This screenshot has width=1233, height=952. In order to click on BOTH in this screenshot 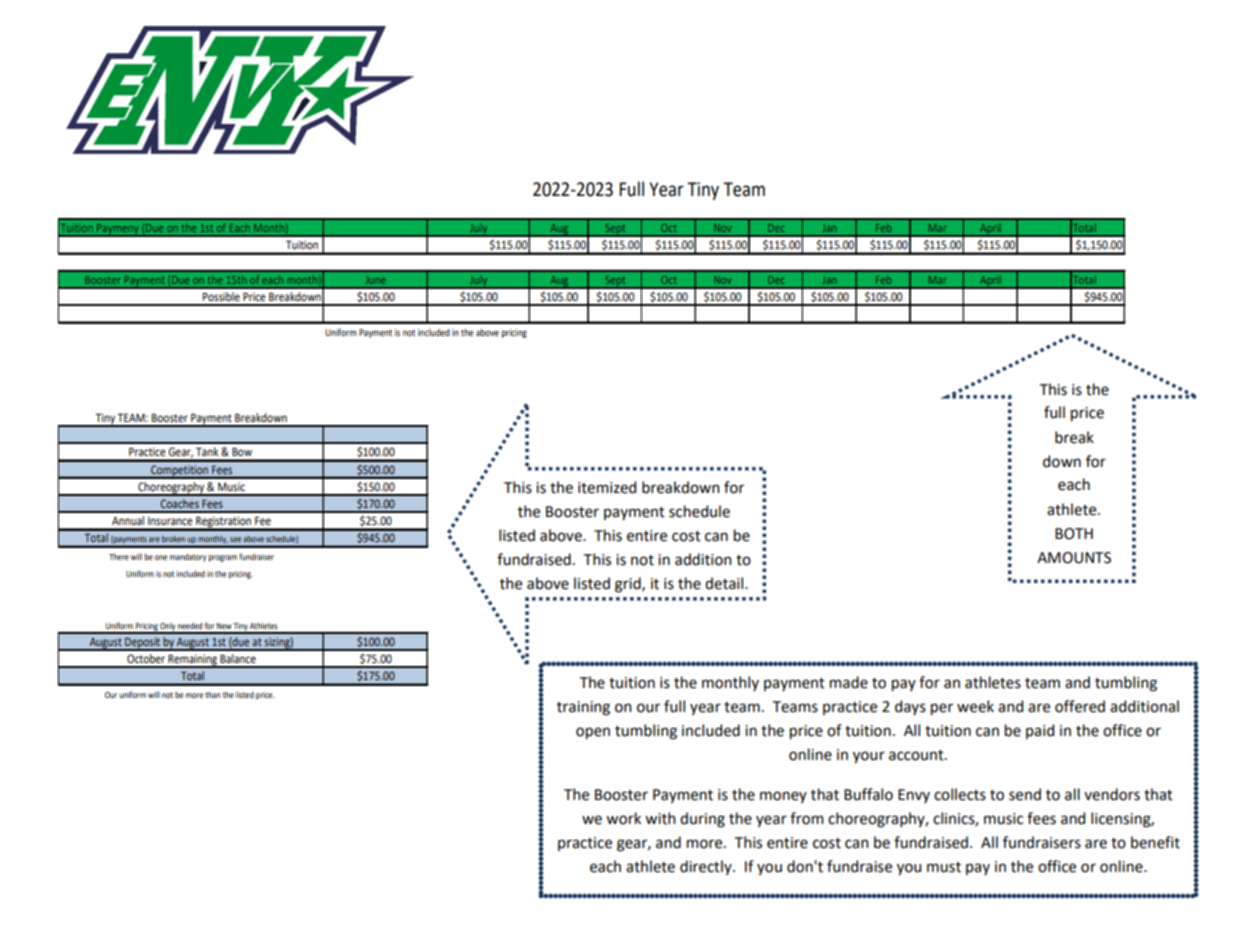, I will do `click(1074, 534)`.
